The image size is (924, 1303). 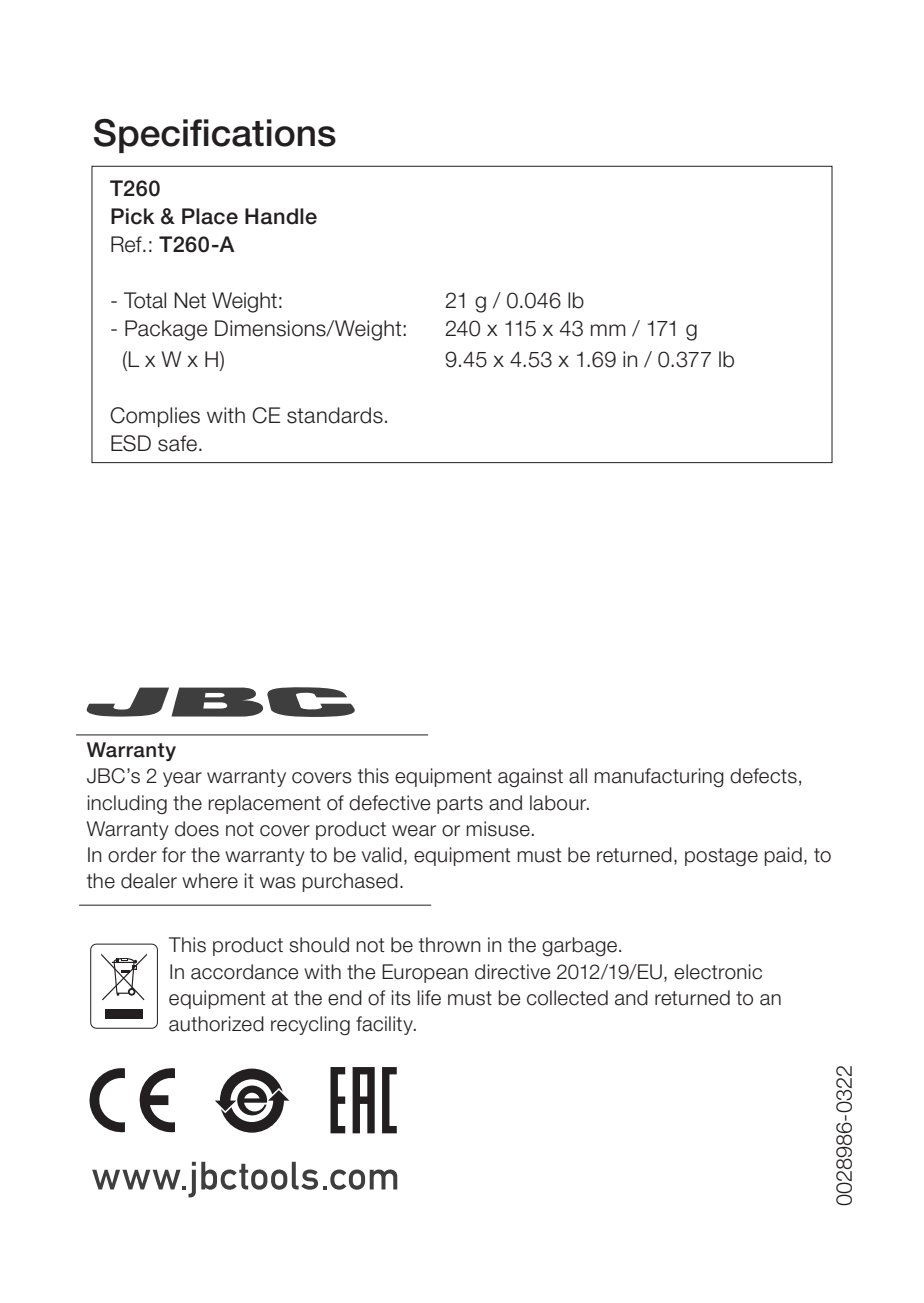 I want to click on safe, so click(x=179, y=443).
